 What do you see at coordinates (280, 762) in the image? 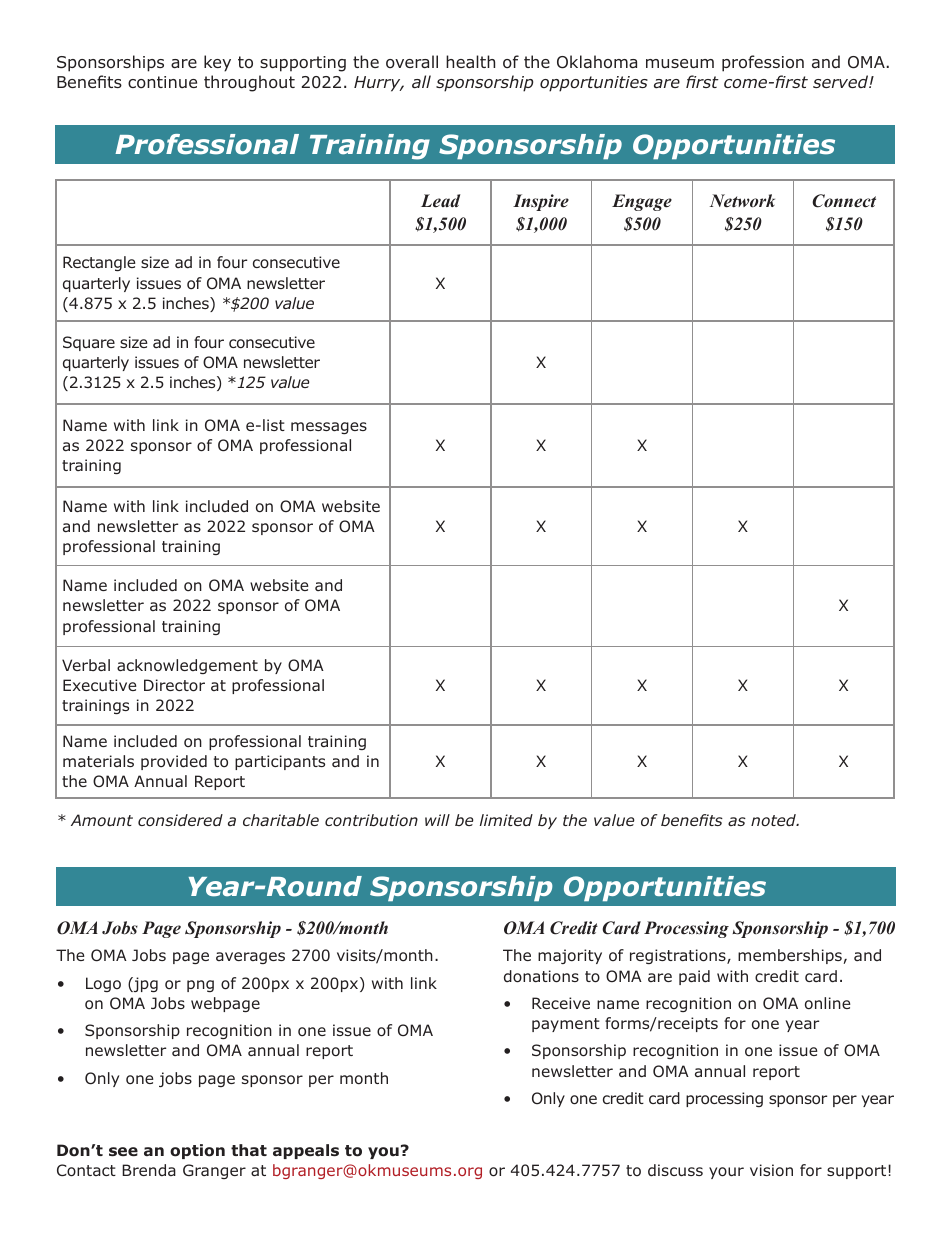
I see `participants` at bounding box center [280, 762].
